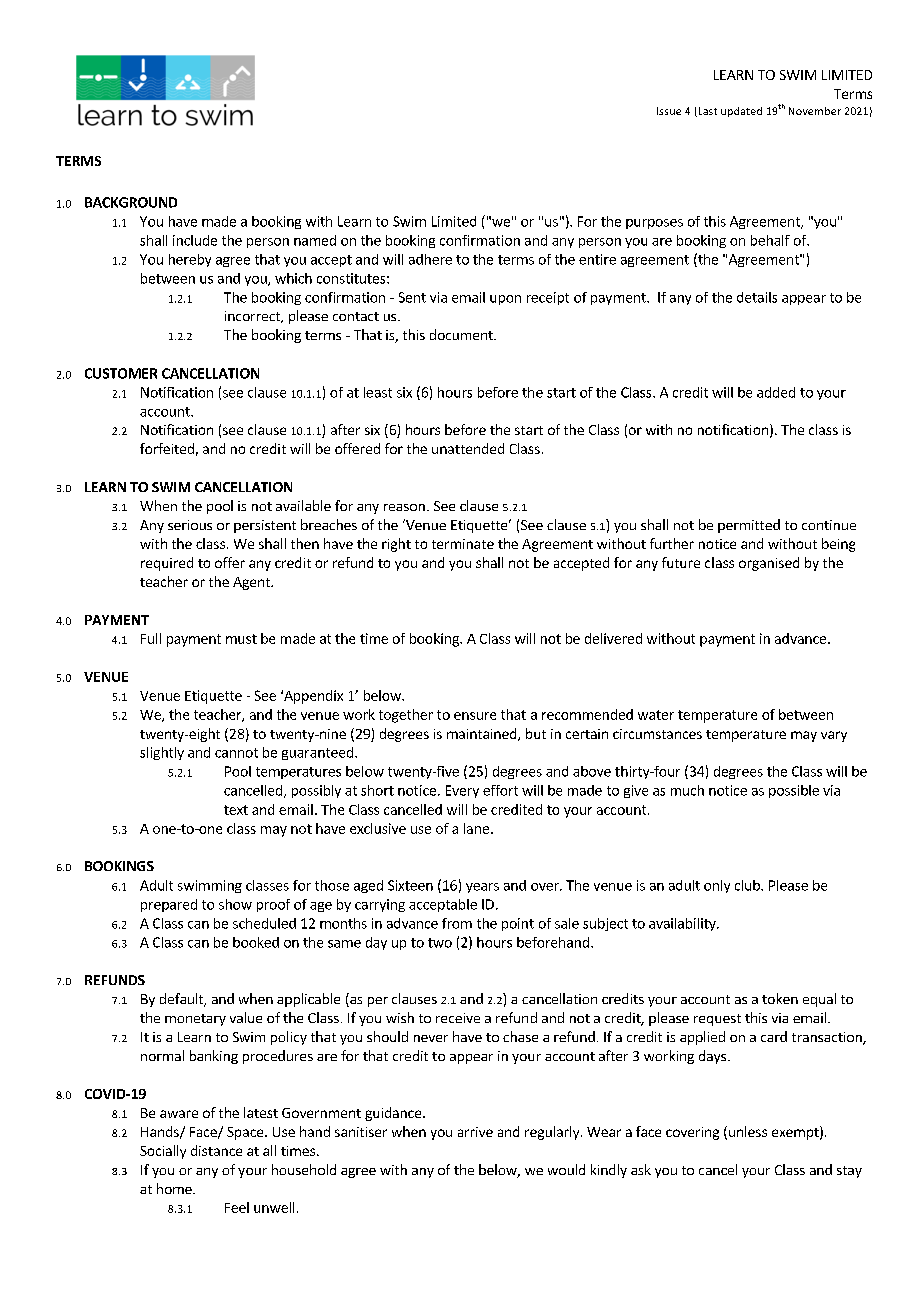  Describe the element at coordinates (131, 202) in the screenshot. I see `BACKGROUND` at that location.
